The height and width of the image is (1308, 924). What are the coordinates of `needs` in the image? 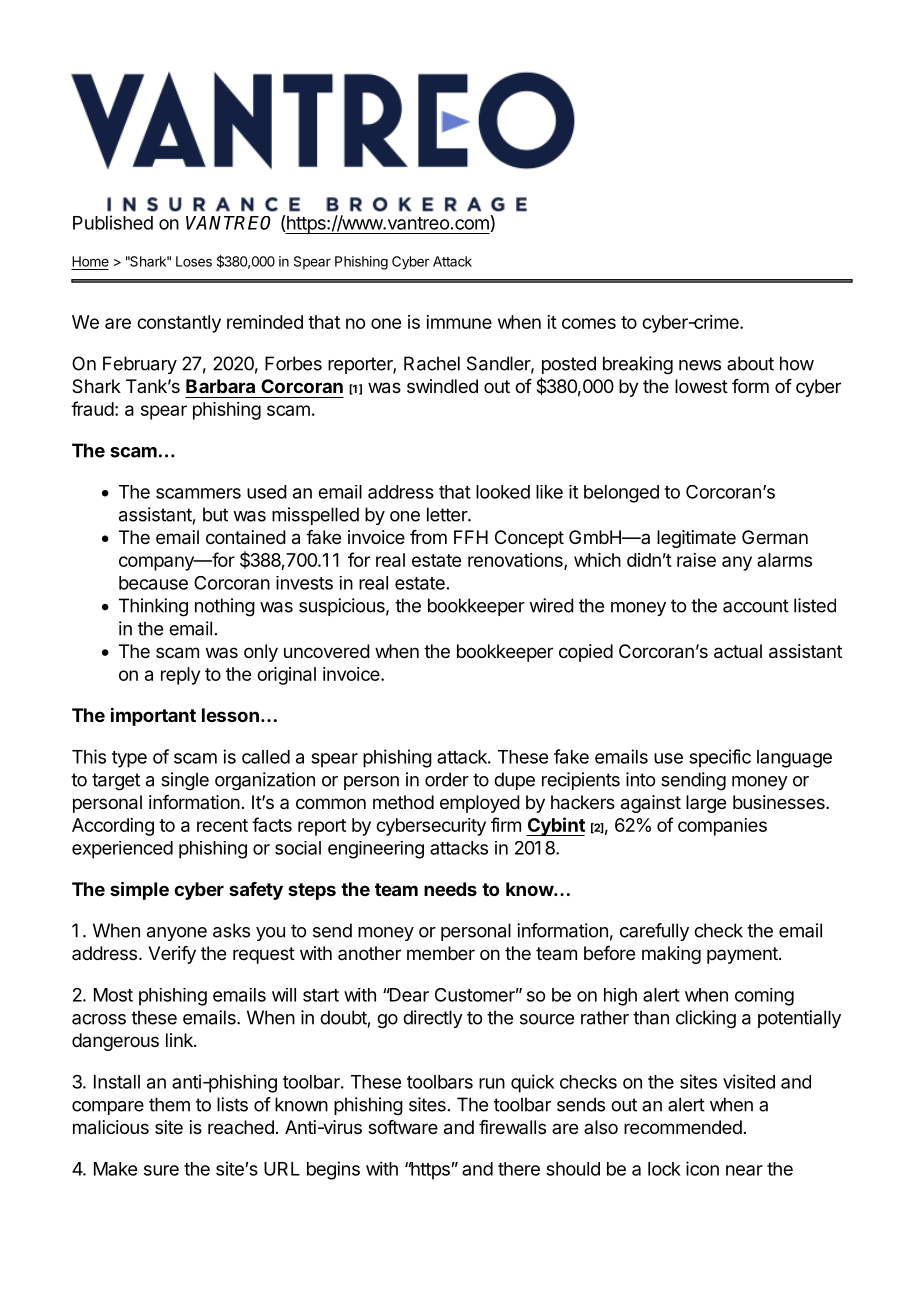 It's located at (450, 889).
